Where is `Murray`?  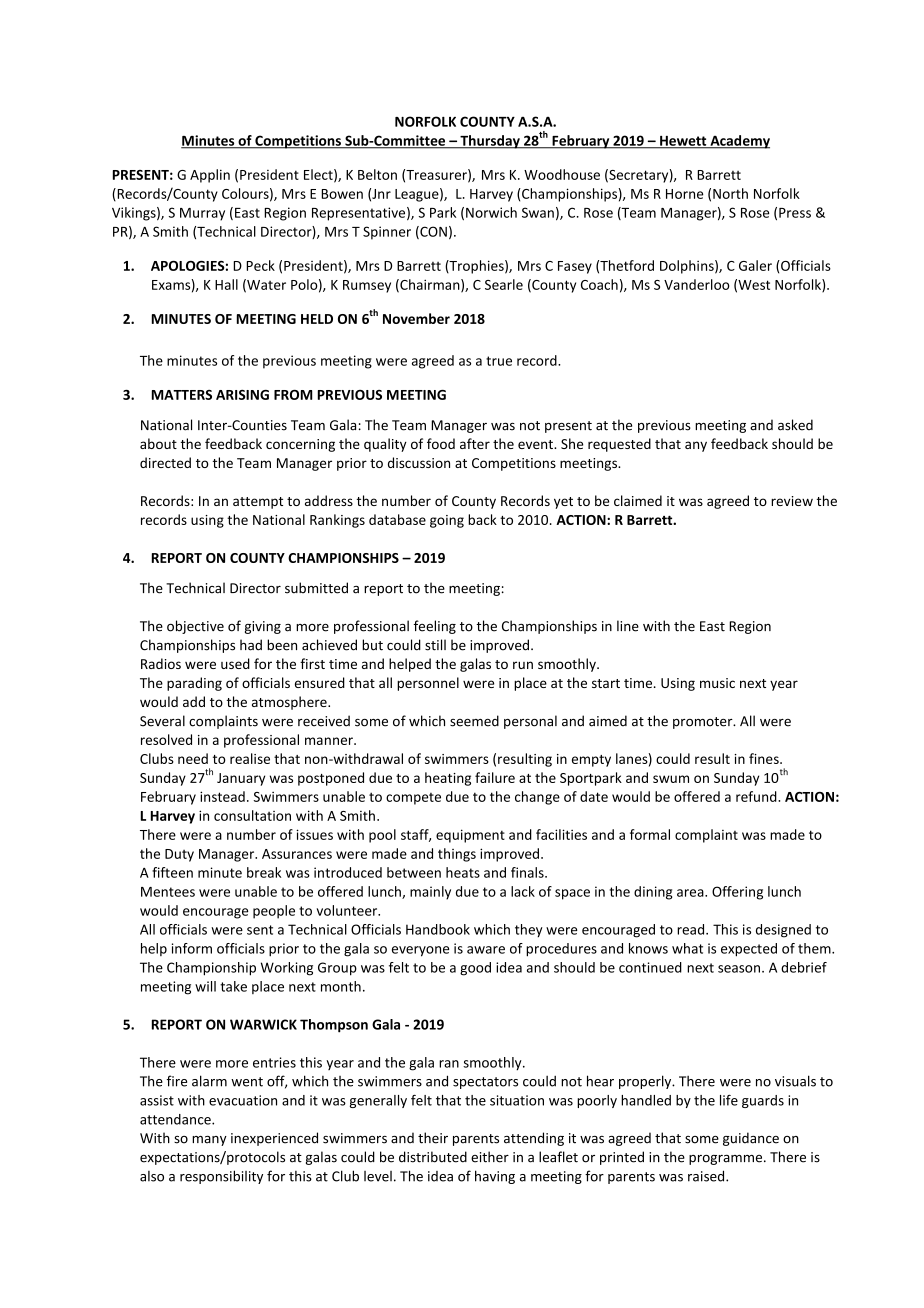 Murray is located at coordinates (202, 214).
